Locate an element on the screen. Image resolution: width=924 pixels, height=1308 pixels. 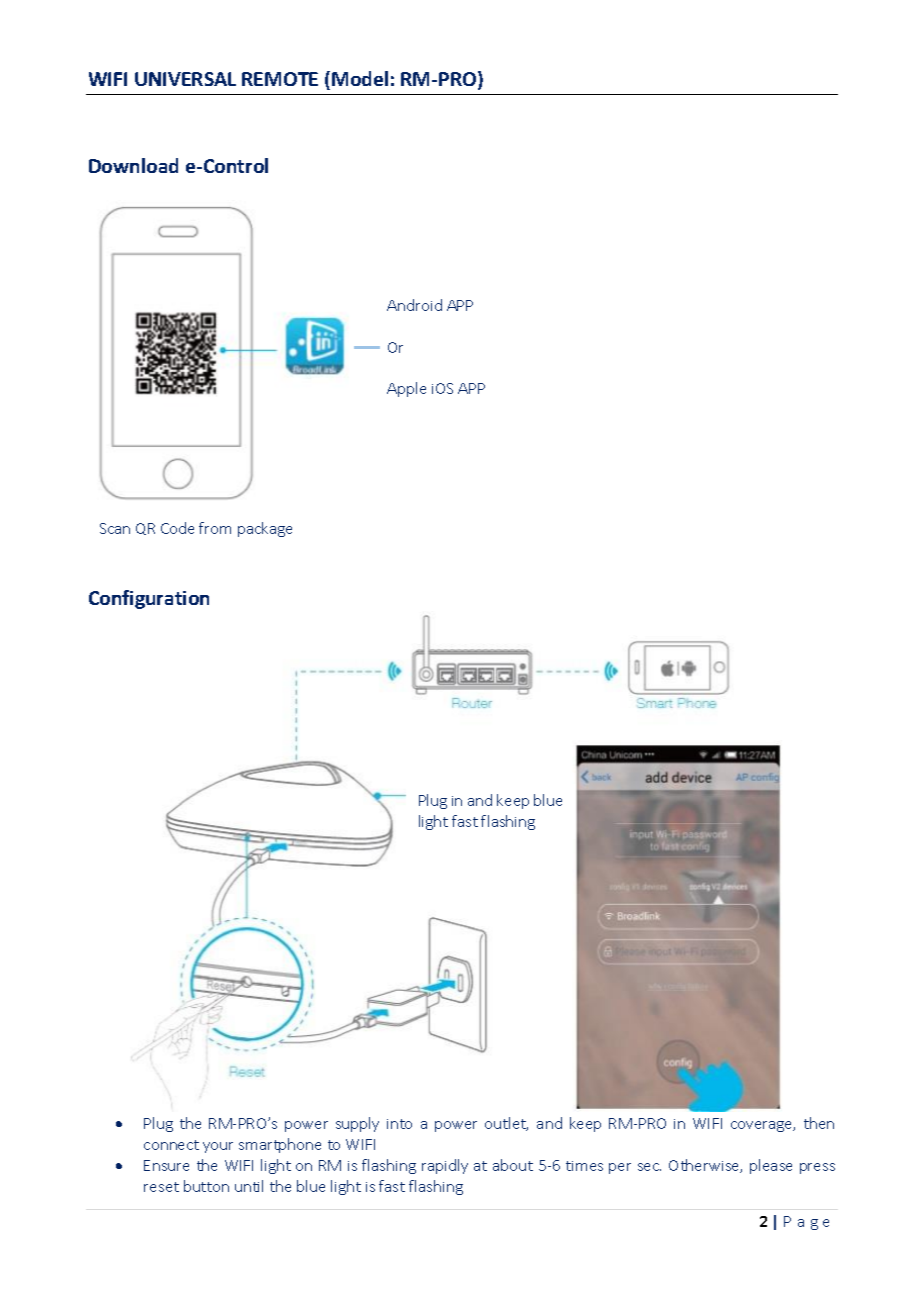
please is located at coordinates (771, 1166).
